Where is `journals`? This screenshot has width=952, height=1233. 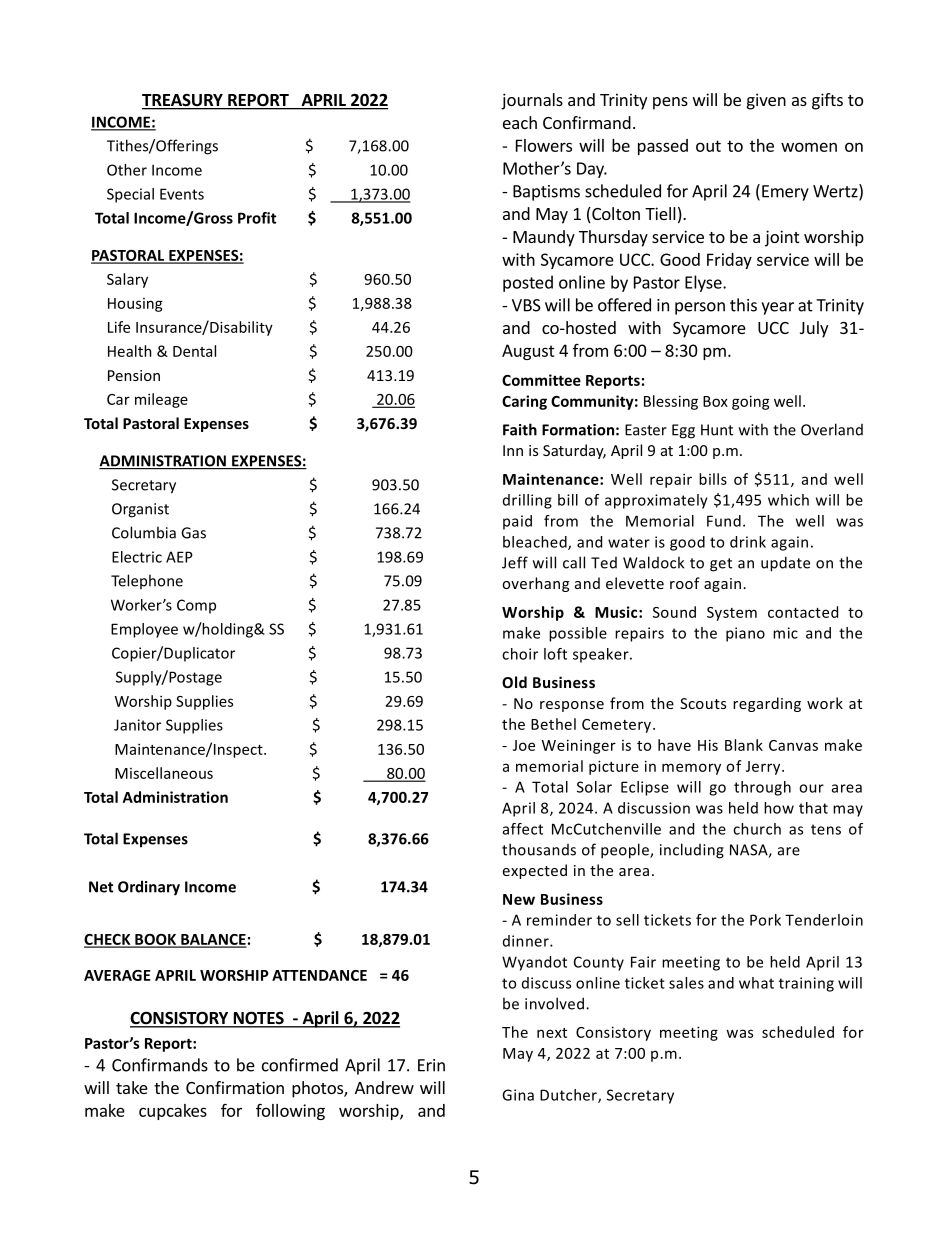
journals is located at coordinates (532, 101).
